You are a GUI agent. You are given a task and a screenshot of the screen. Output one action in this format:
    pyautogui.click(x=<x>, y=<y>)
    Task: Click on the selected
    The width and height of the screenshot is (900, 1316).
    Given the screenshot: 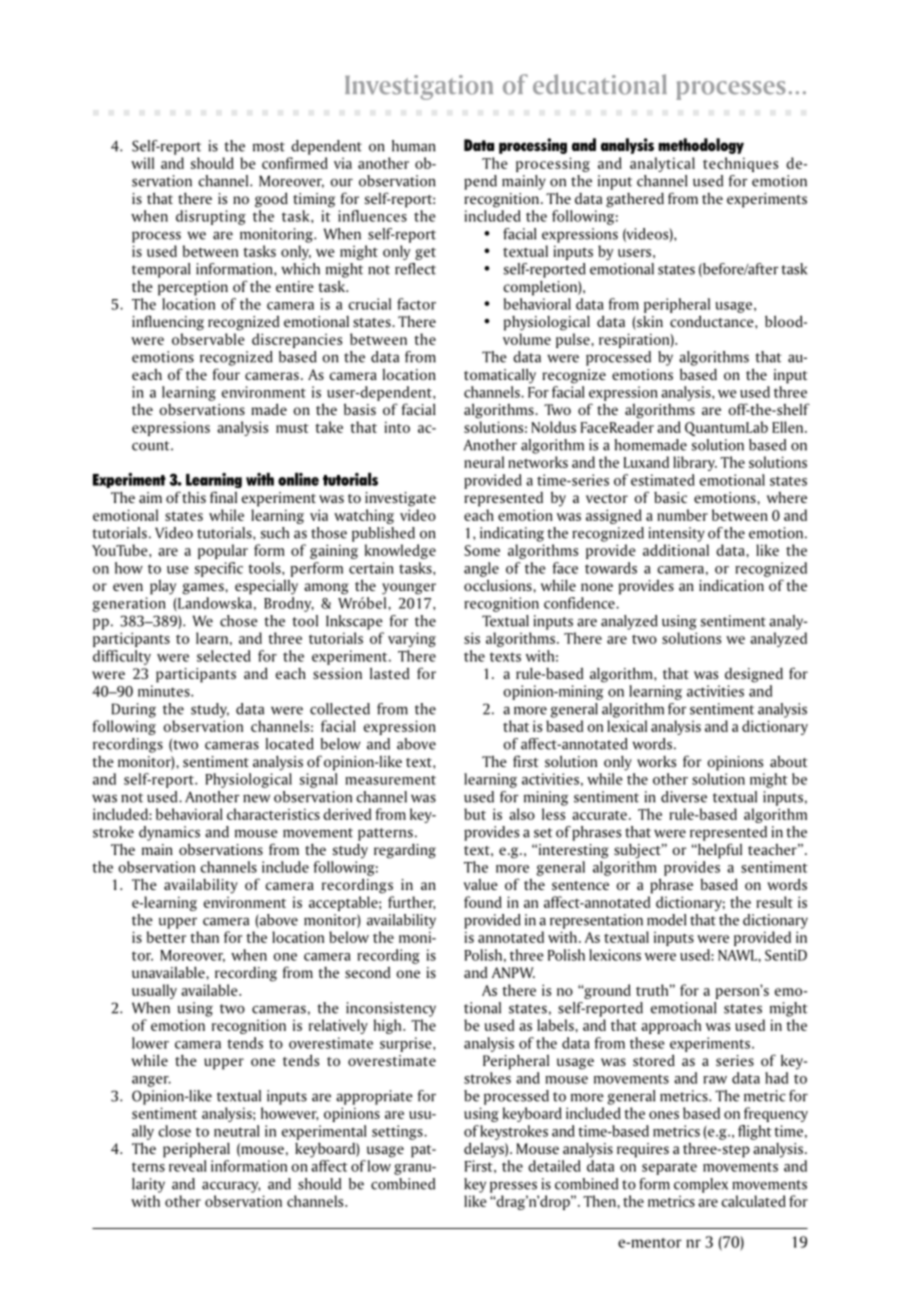 What is the action you would take?
    pyautogui.click(x=224, y=656)
